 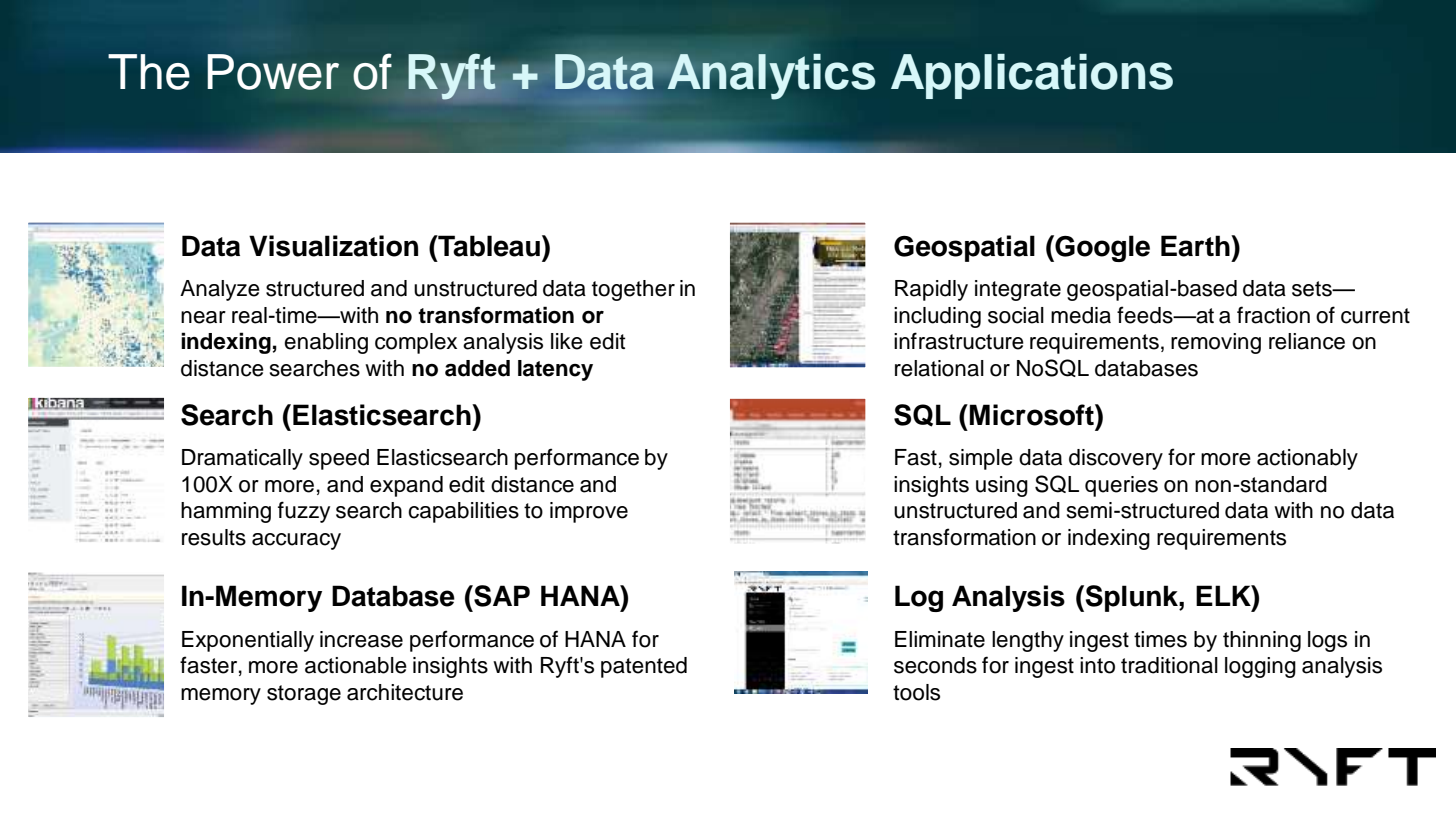 What do you see at coordinates (477, 368) in the document?
I see `added` at bounding box center [477, 368].
